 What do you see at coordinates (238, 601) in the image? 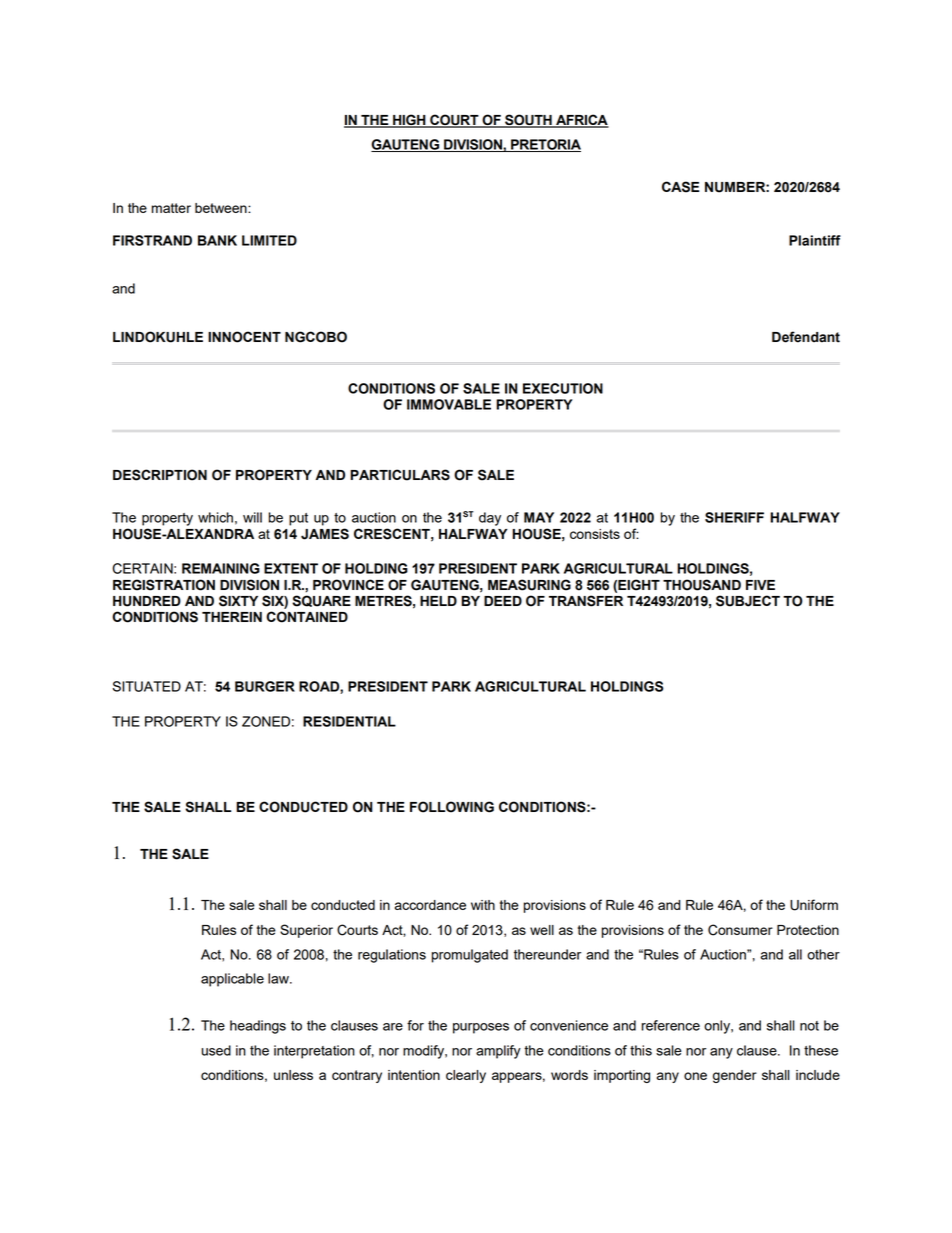
I see `SIXTY` at bounding box center [238, 601].
